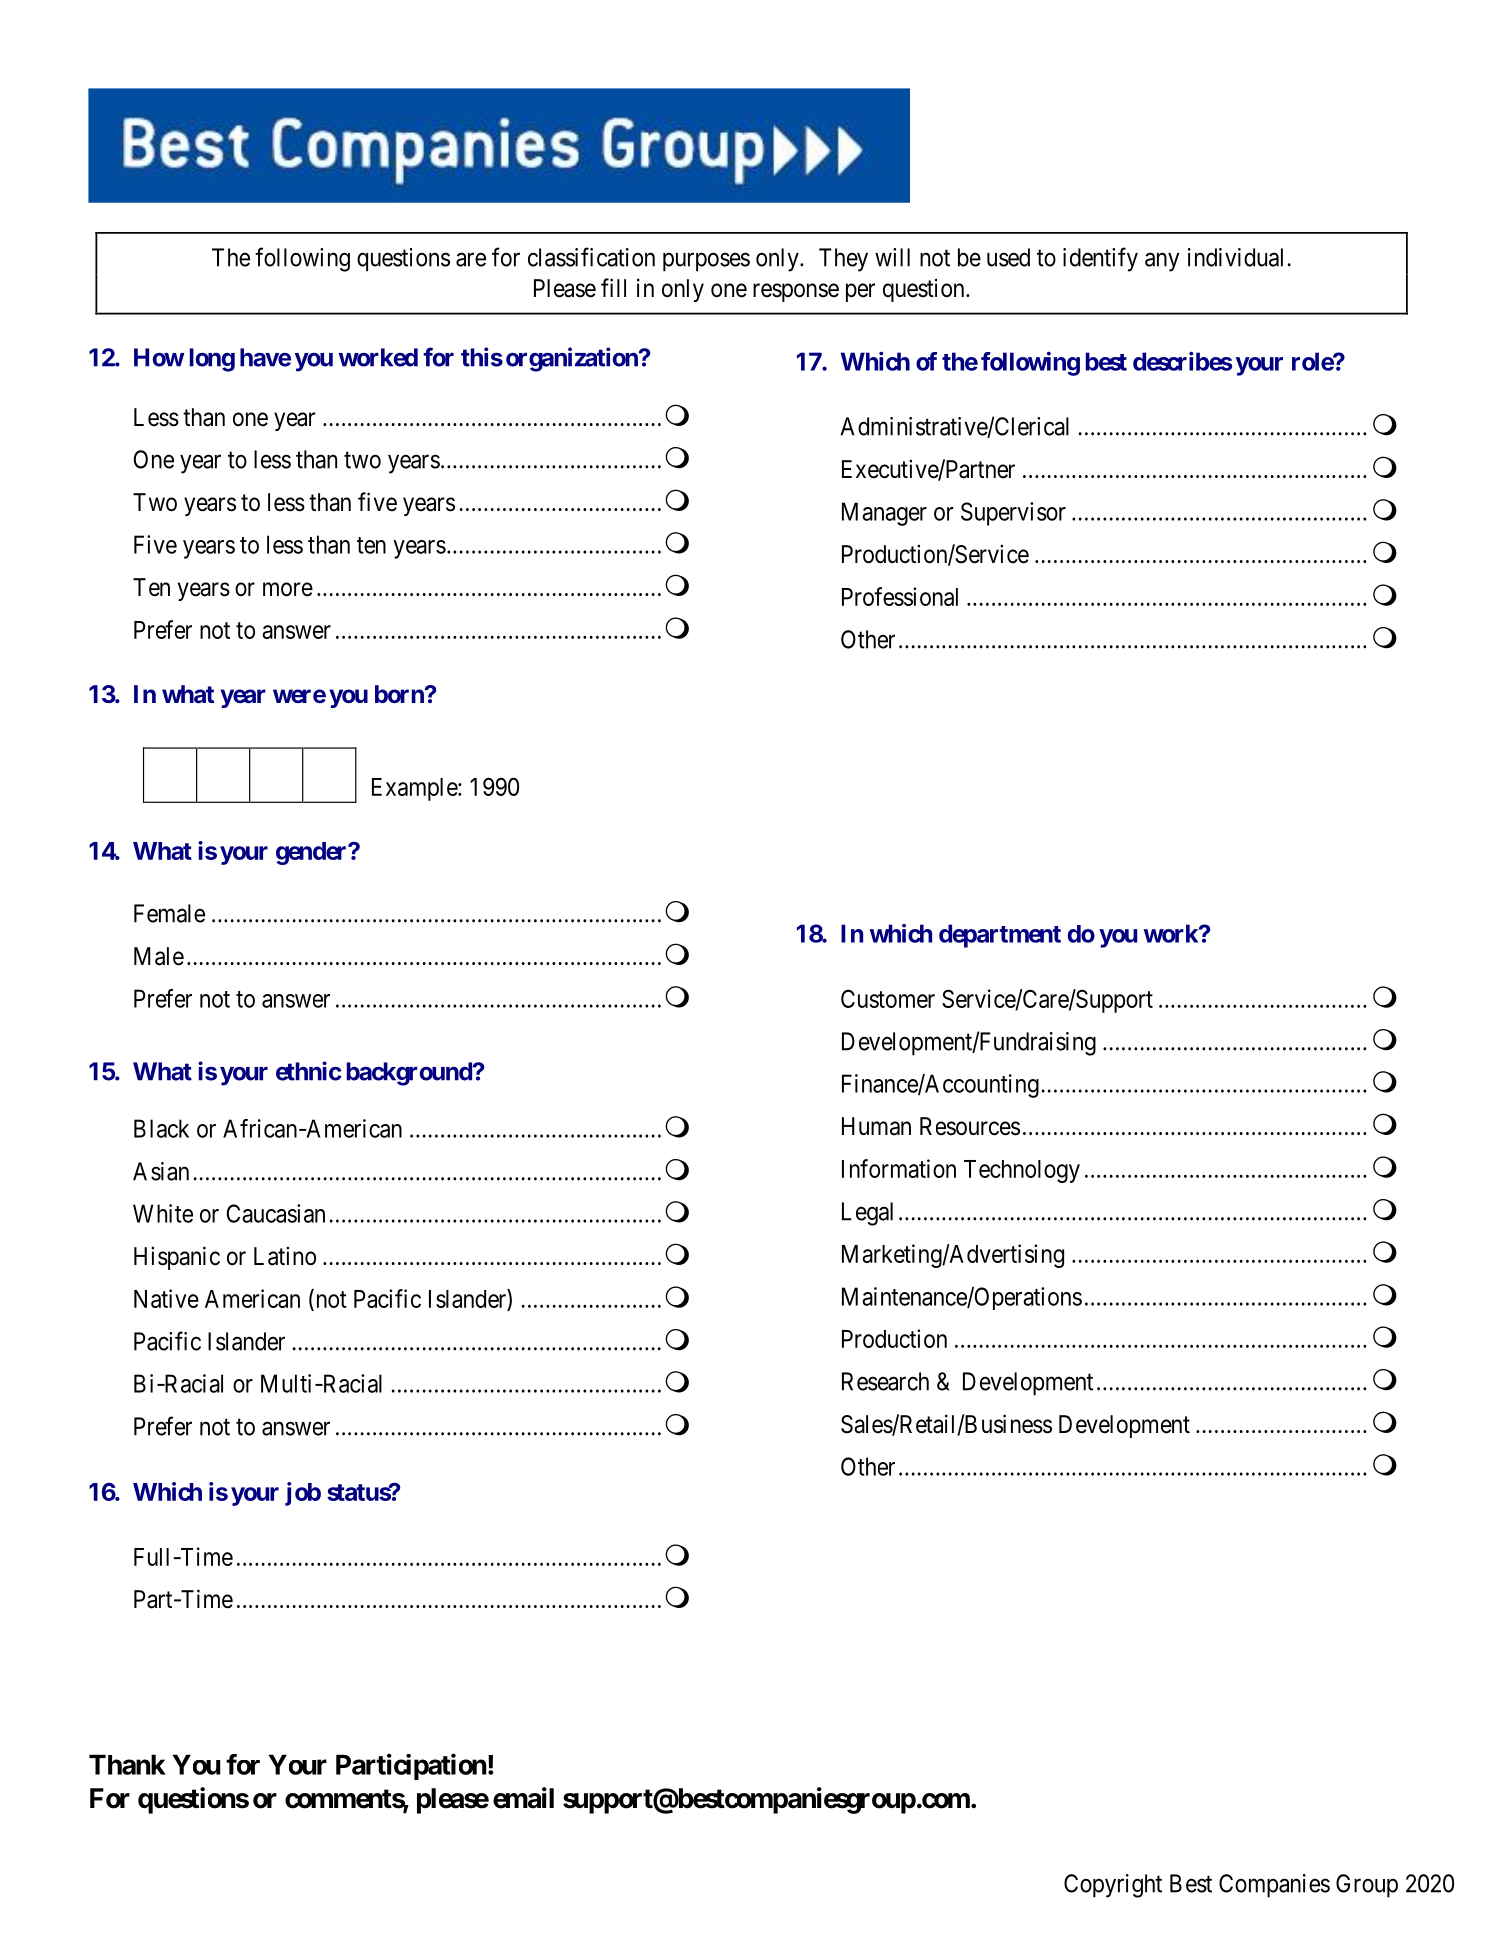  What do you see at coordinates (1113, 1886) in the screenshot?
I see `Copyright` at bounding box center [1113, 1886].
